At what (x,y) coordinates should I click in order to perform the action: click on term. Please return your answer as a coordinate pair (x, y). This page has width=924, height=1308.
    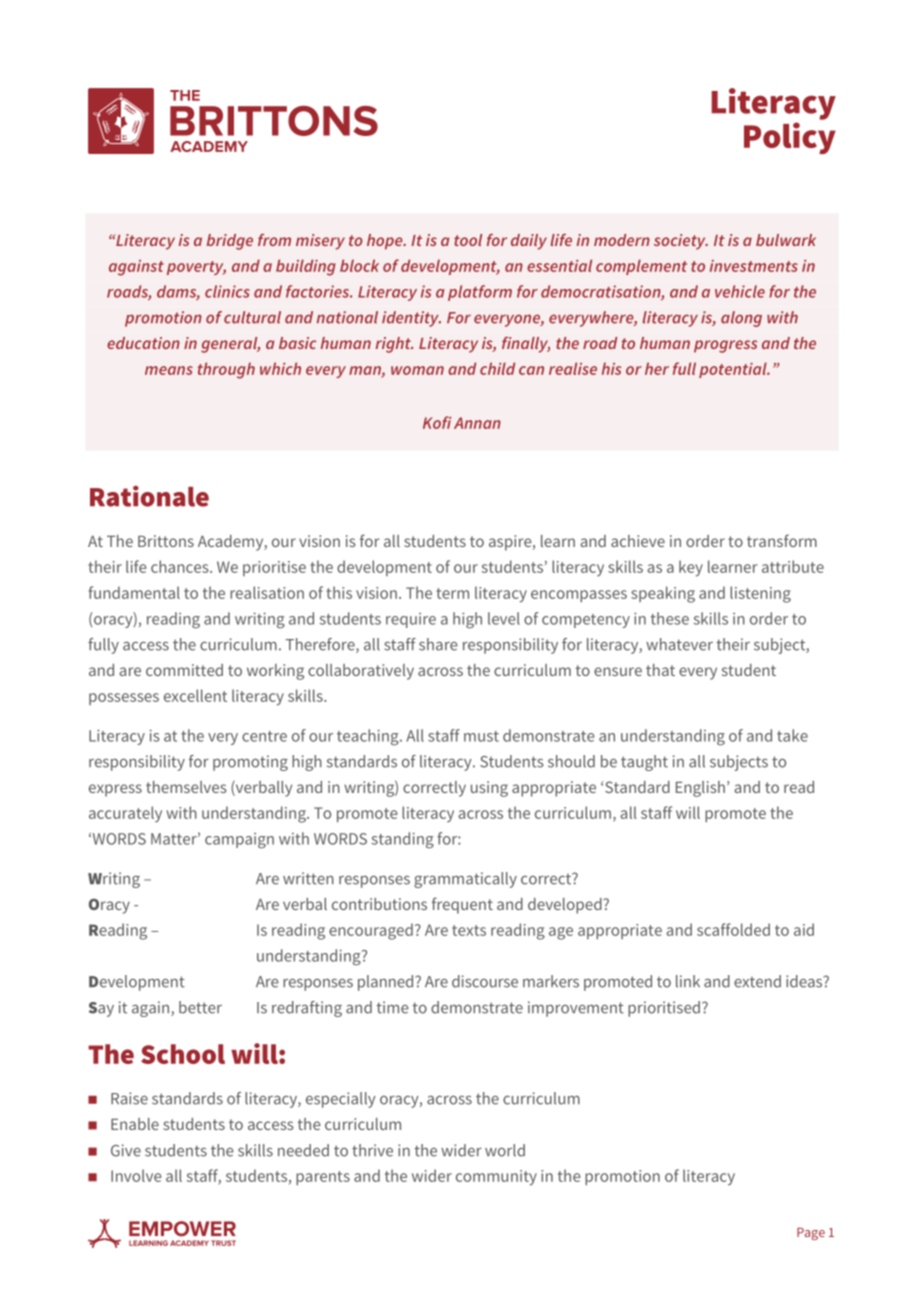
    Looking at the image, I should click on (452, 593).
